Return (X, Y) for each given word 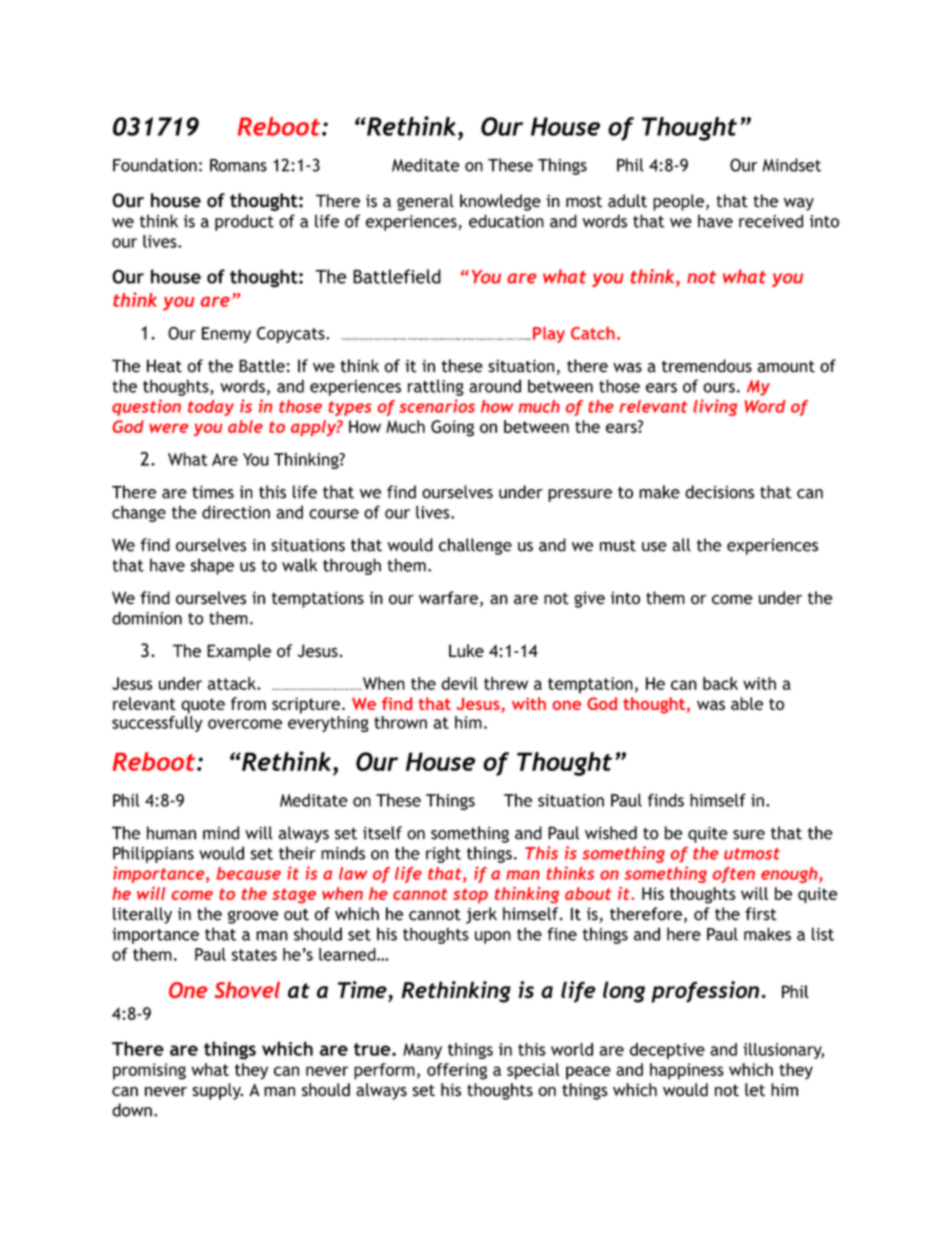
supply (217, 1091)
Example (239, 652)
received (771, 221)
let (755, 1090)
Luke (466, 651)
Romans (238, 165)
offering (457, 1071)
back (720, 683)
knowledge (500, 202)
